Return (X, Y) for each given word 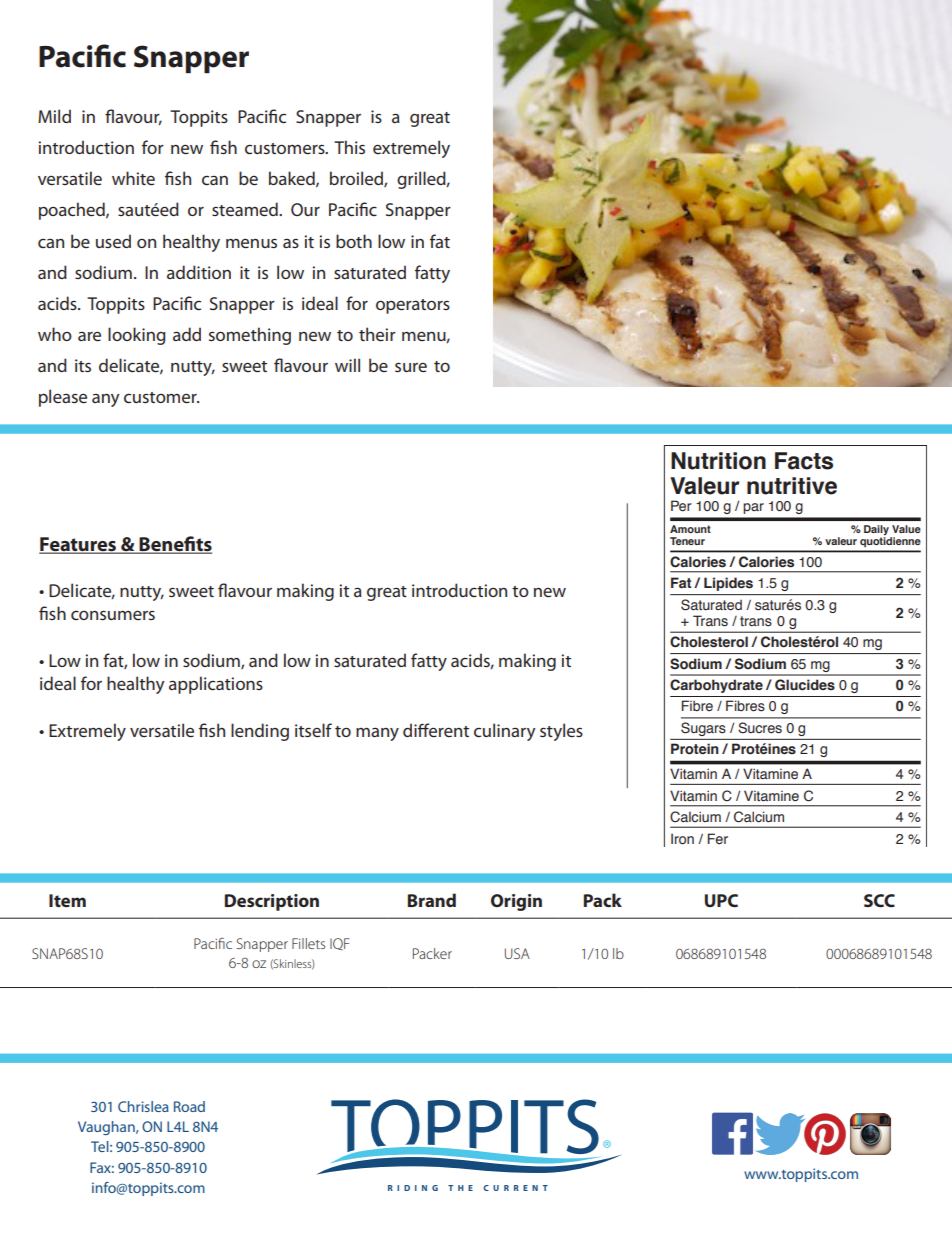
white (133, 178)
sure (411, 367)
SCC (879, 900)
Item (67, 900)
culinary (505, 732)
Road (189, 1106)
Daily (877, 531)
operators (413, 306)
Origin (516, 902)
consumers (113, 615)
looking (137, 336)
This (349, 147)
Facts (804, 461)
